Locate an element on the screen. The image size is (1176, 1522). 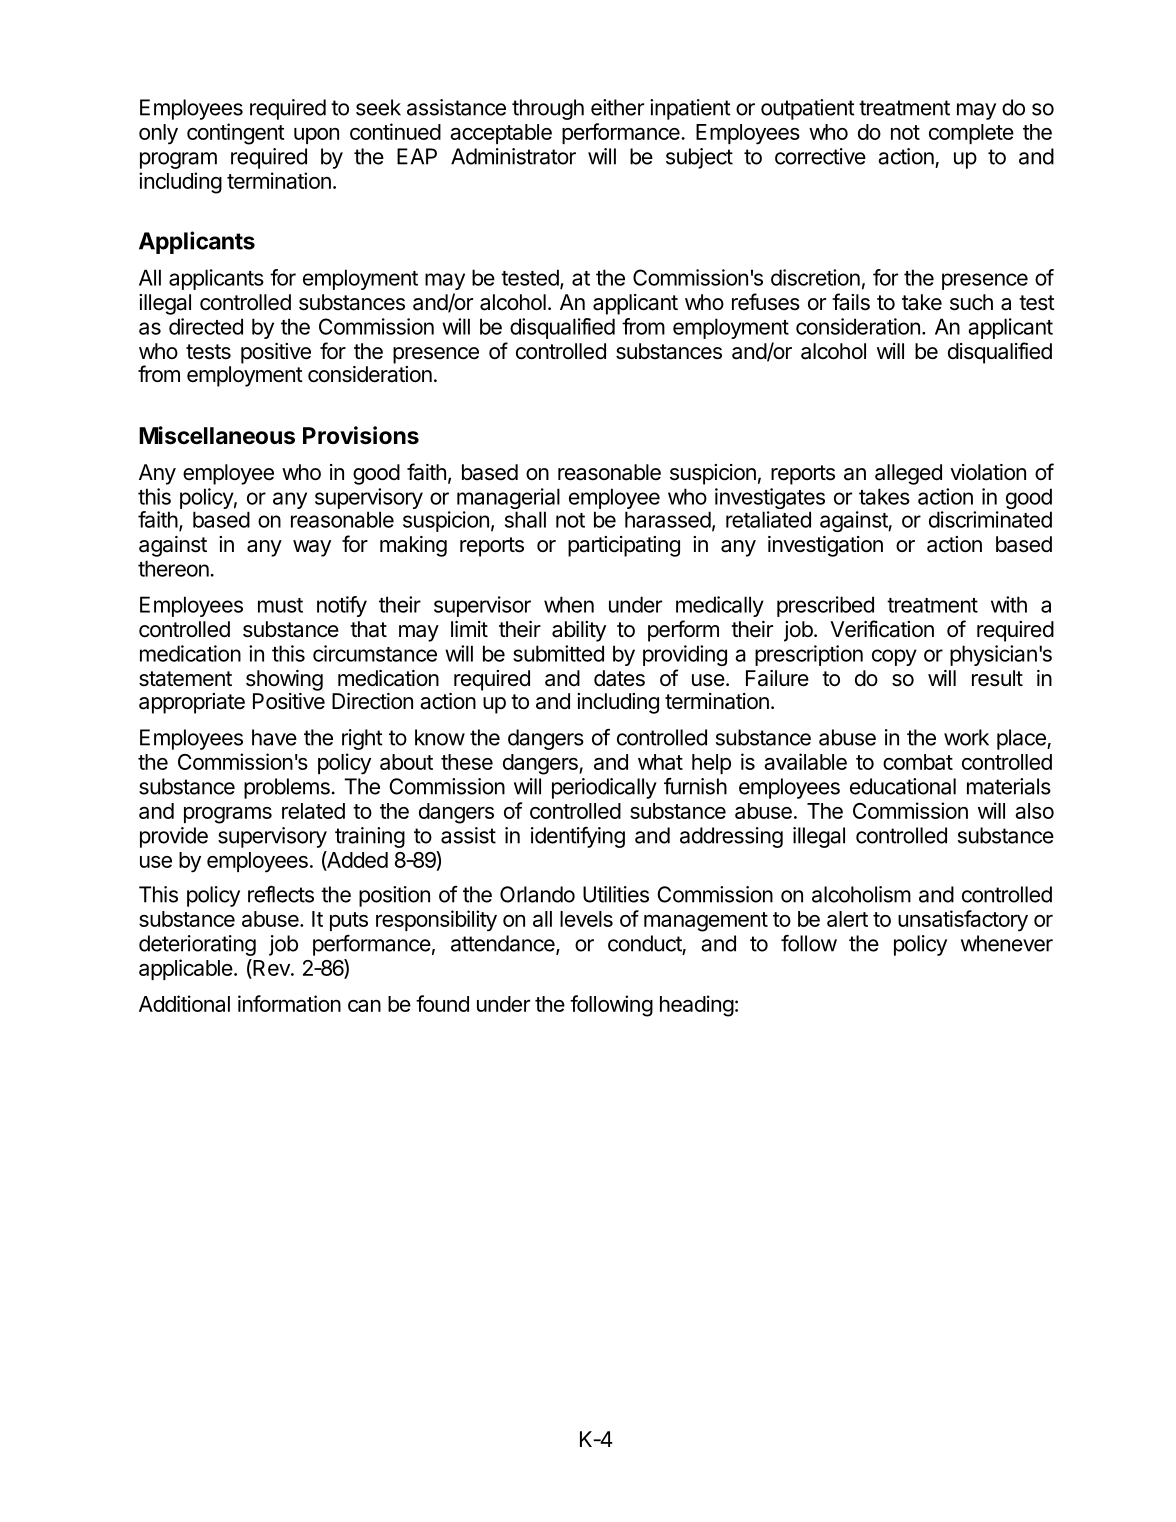
must is located at coordinates (280, 605).
